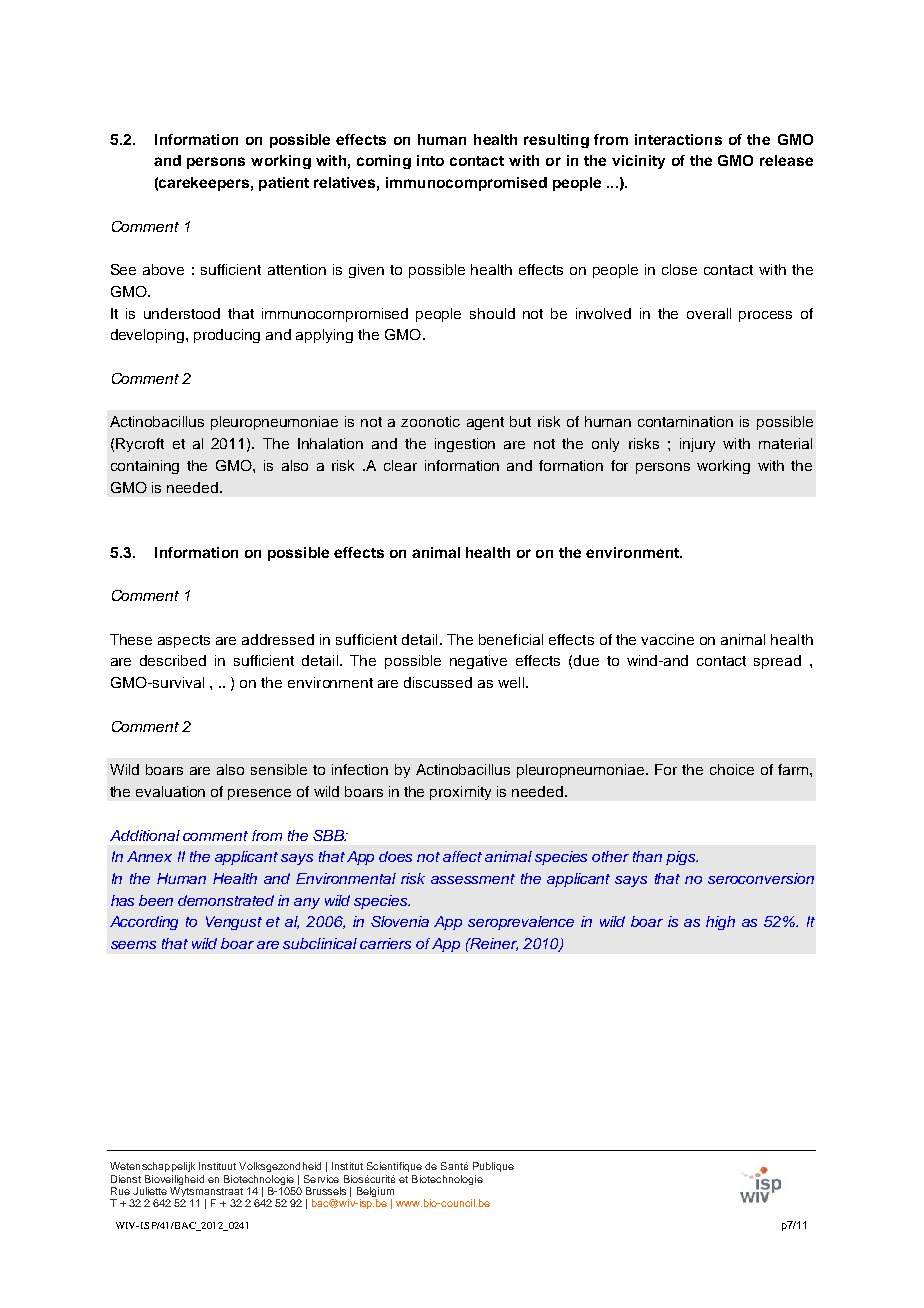 This screenshot has height=1308, width=924. What do you see at coordinates (173, 660) in the screenshot?
I see `described` at bounding box center [173, 660].
